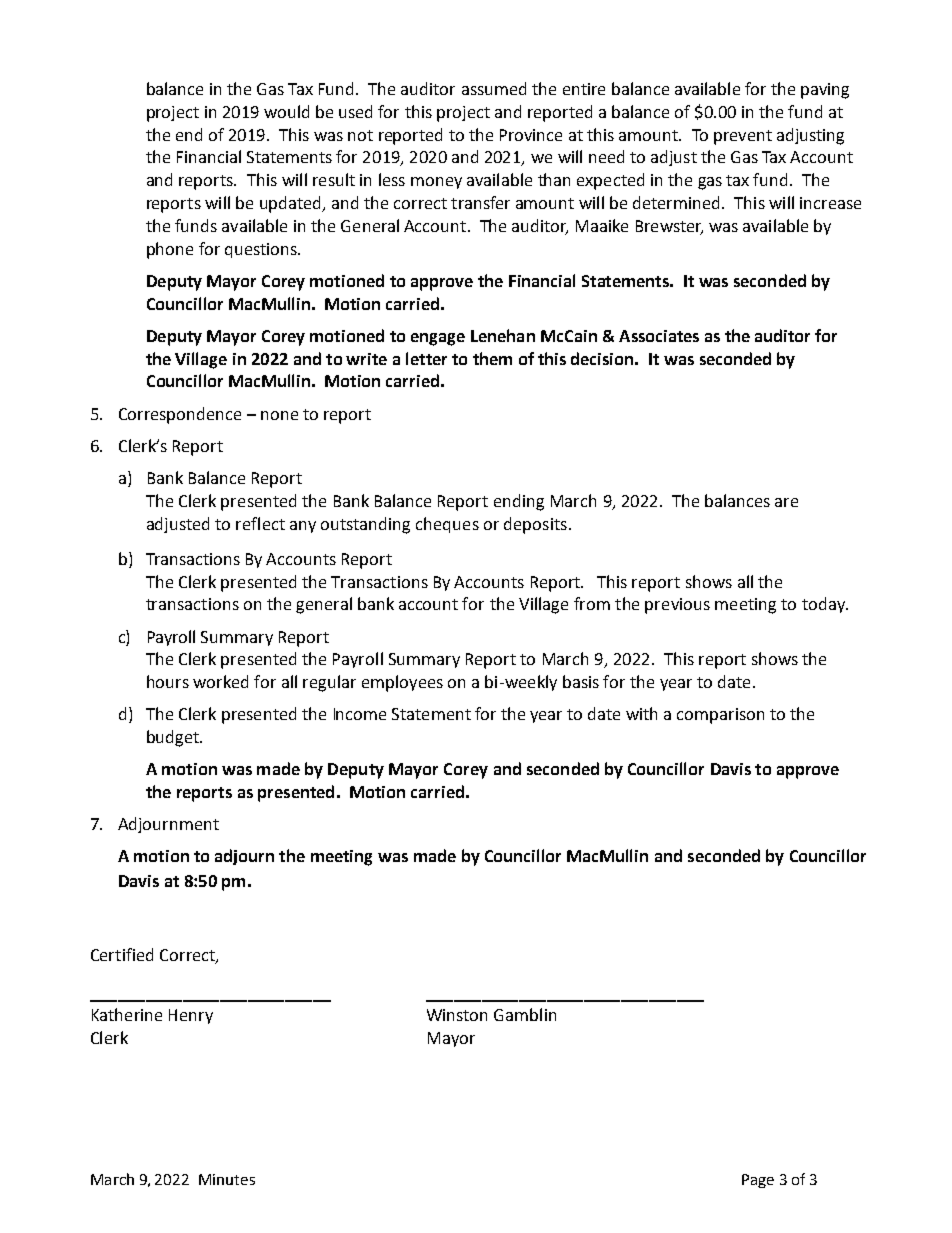 This screenshot has height=1233, width=952. I want to click on Minutes, so click(227, 1179).
